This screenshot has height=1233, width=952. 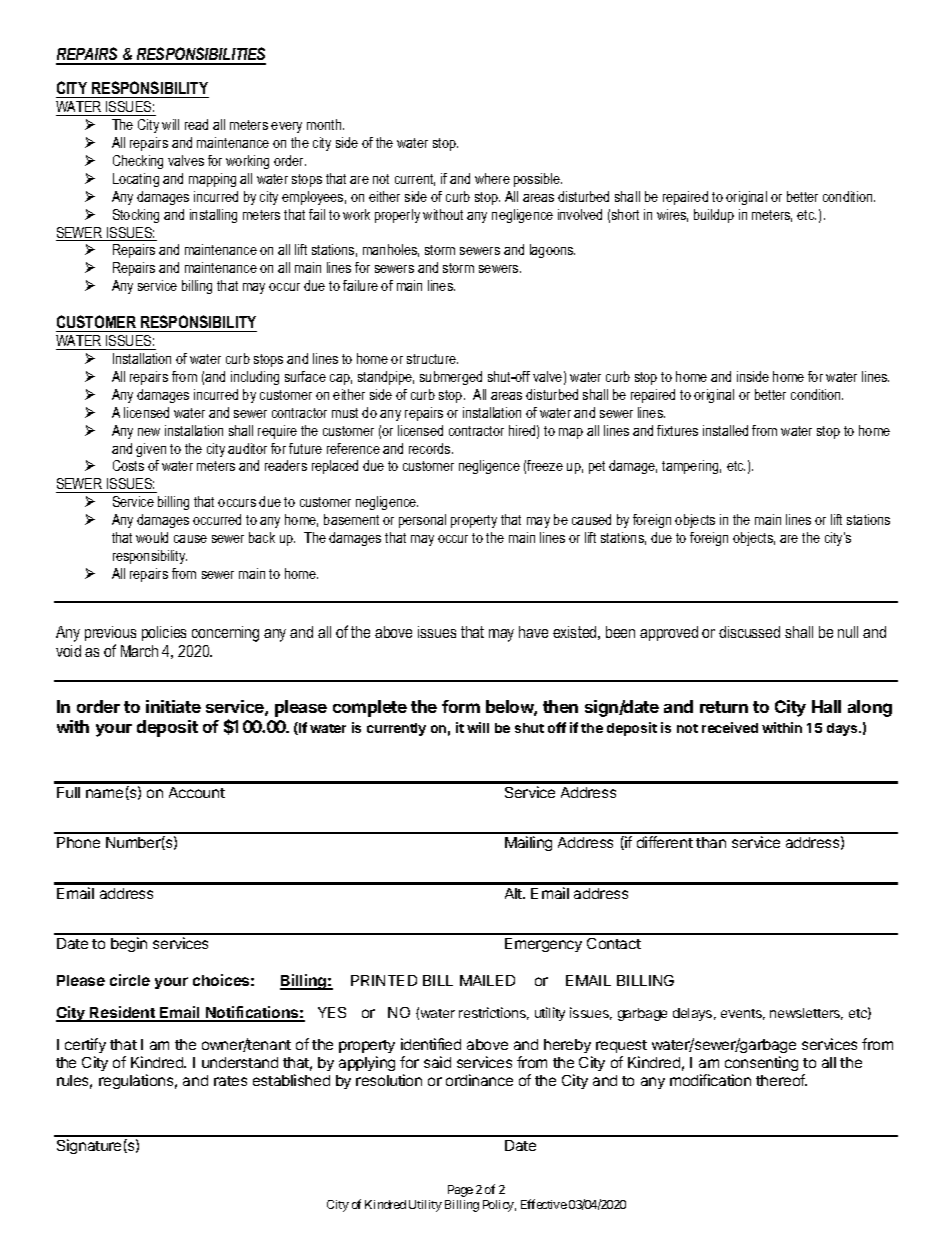 I want to click on discussed, so click(x=749, y=632).
